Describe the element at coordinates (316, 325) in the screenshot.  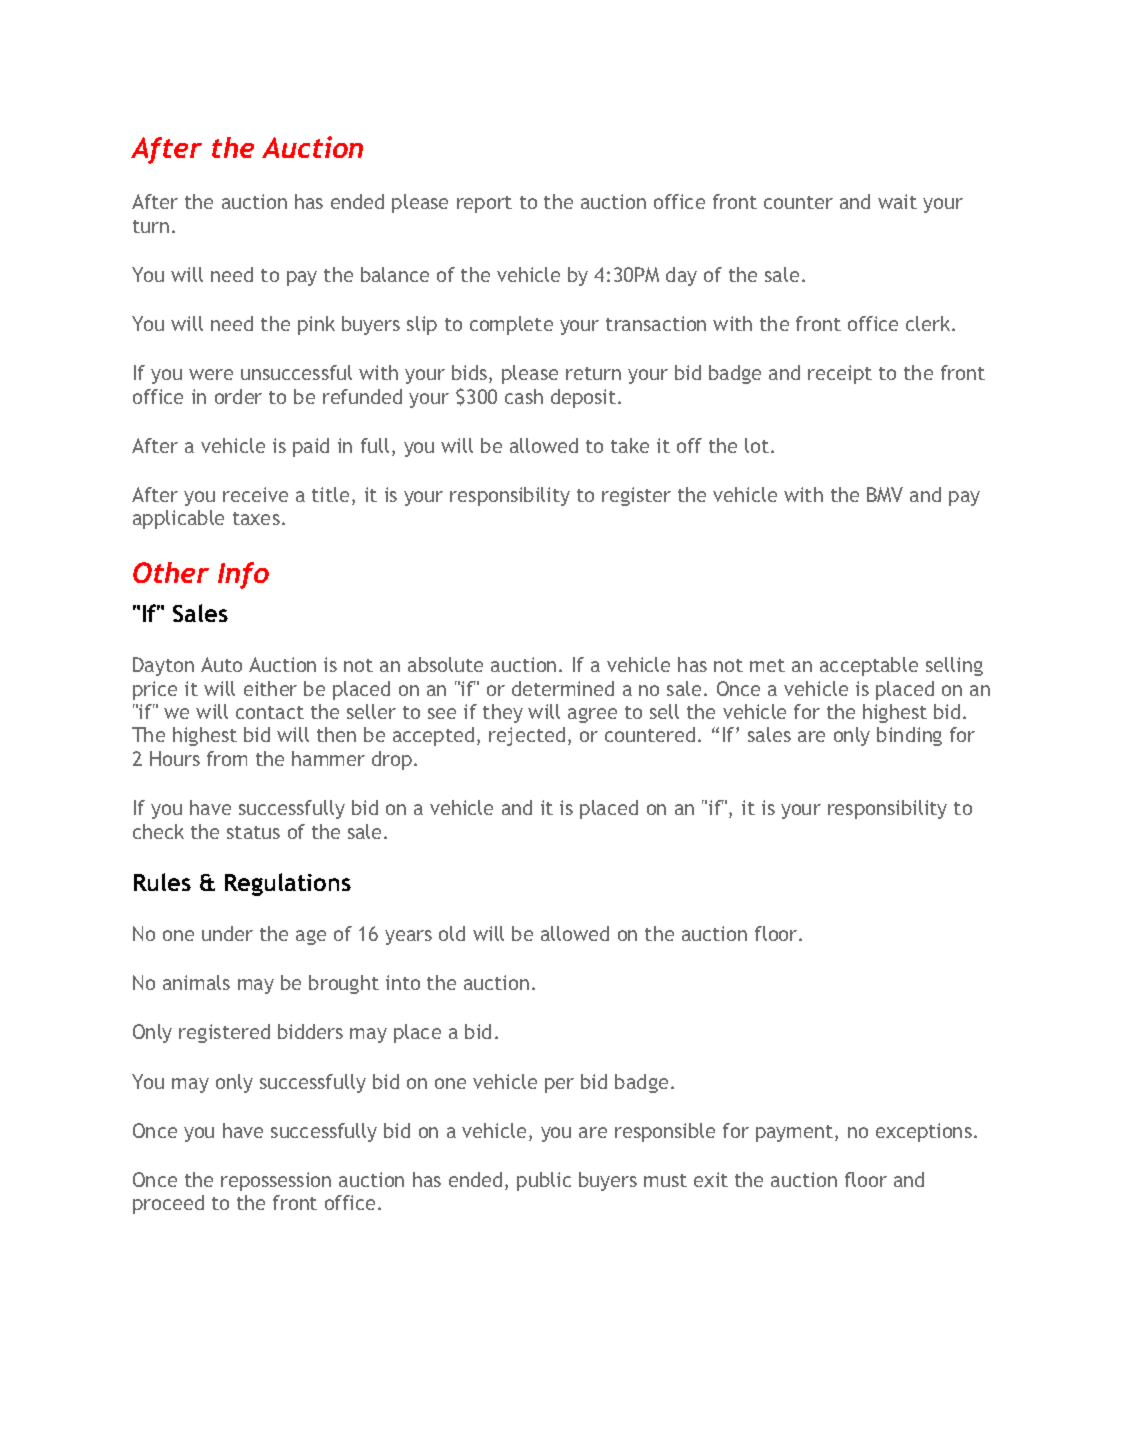
I see `pink` at that location.
